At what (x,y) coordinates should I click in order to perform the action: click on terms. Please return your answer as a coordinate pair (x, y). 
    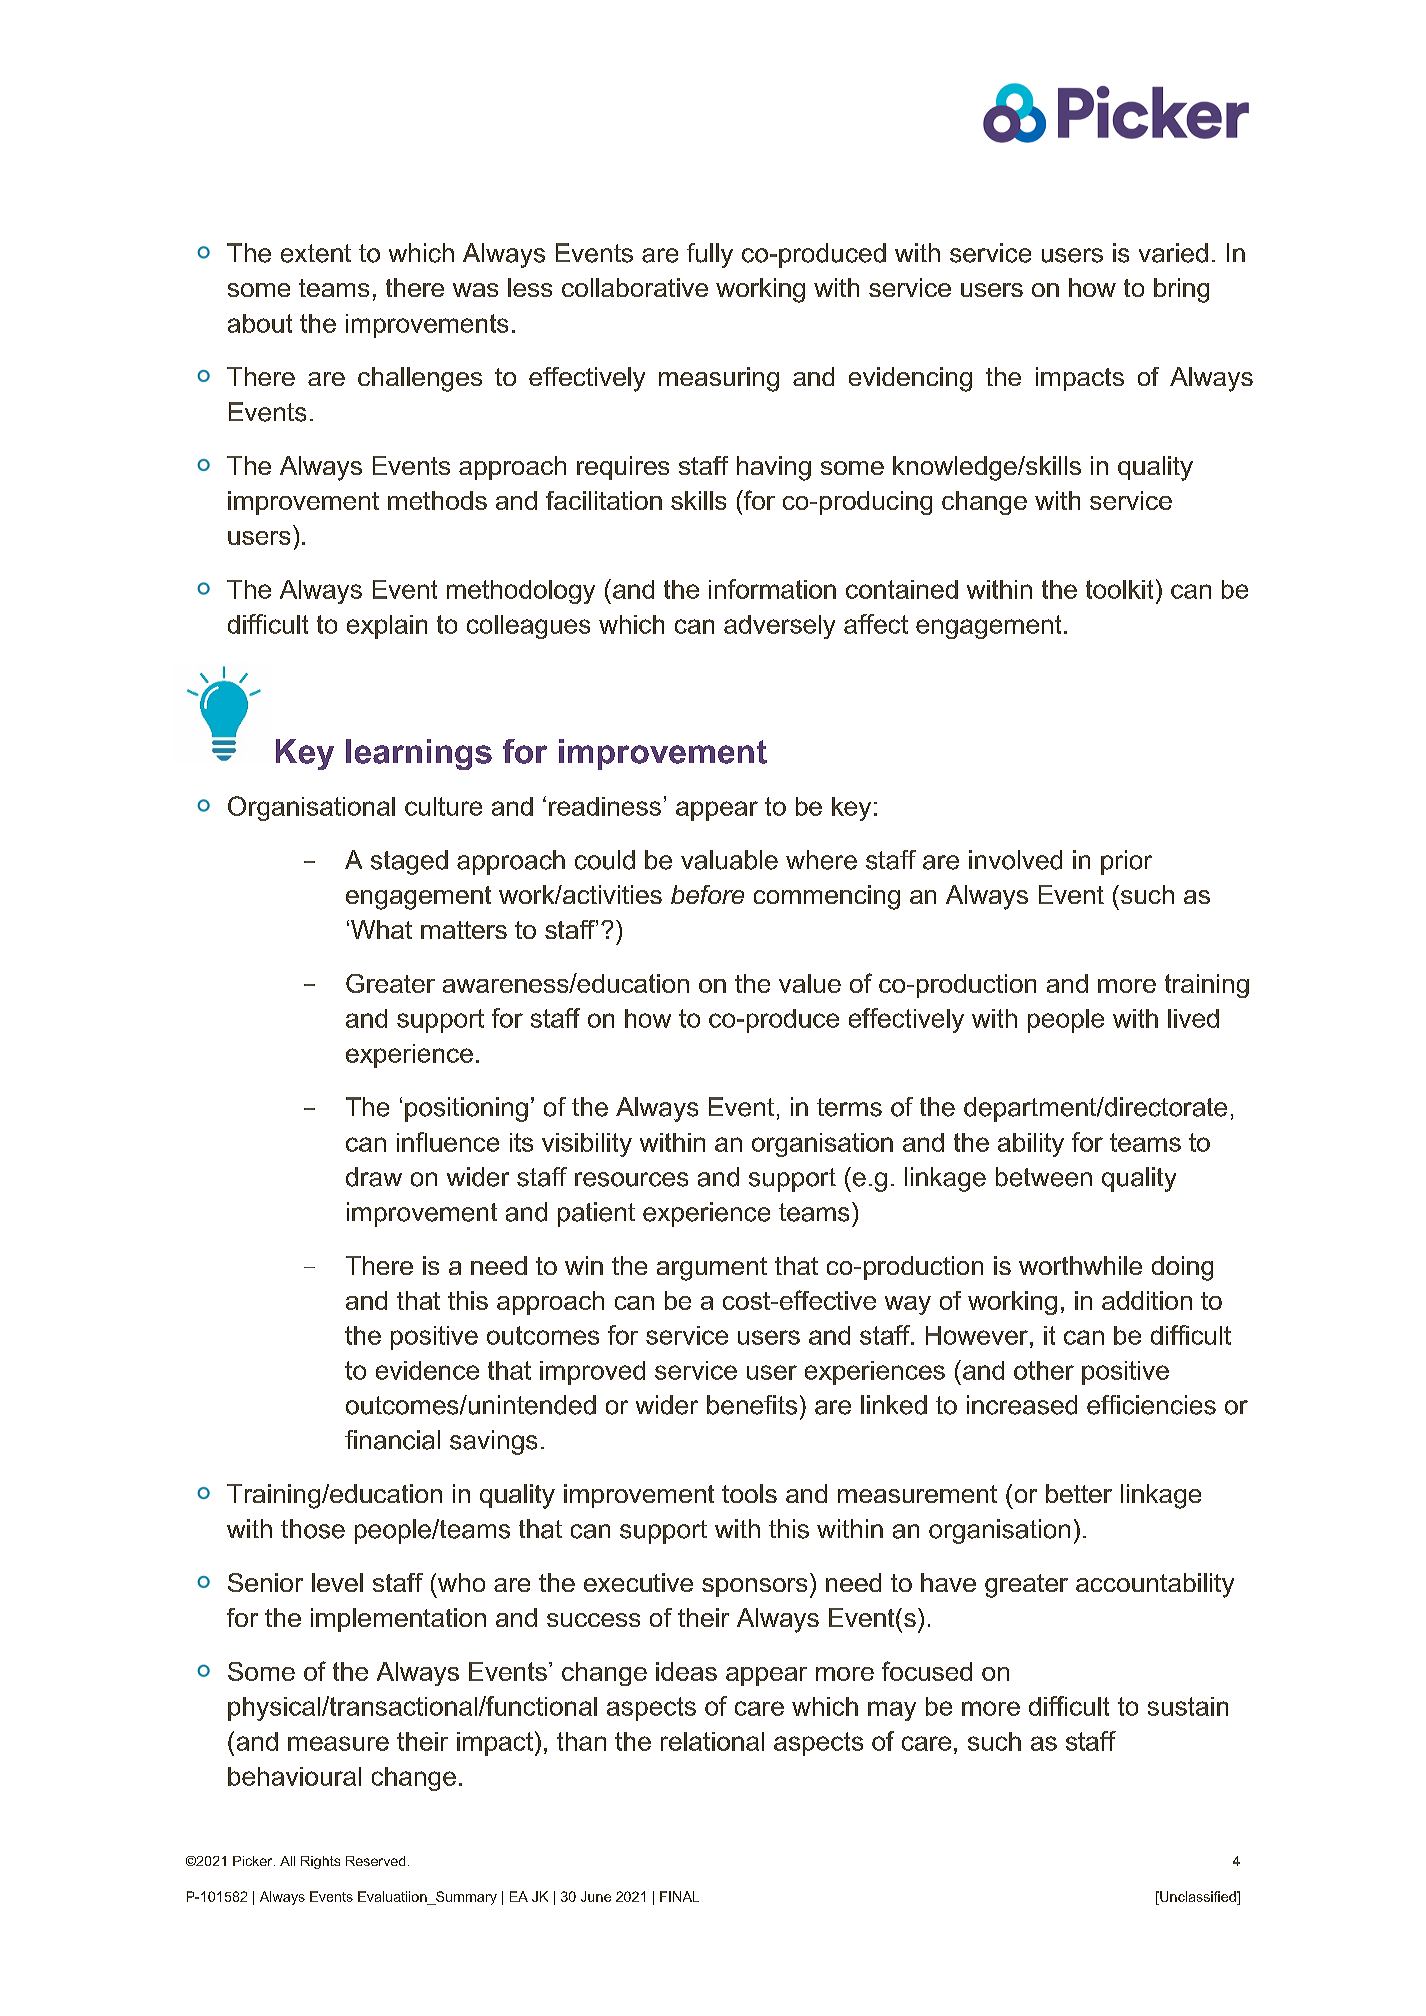
    Looking at the image, I should click on (849, 1107).
